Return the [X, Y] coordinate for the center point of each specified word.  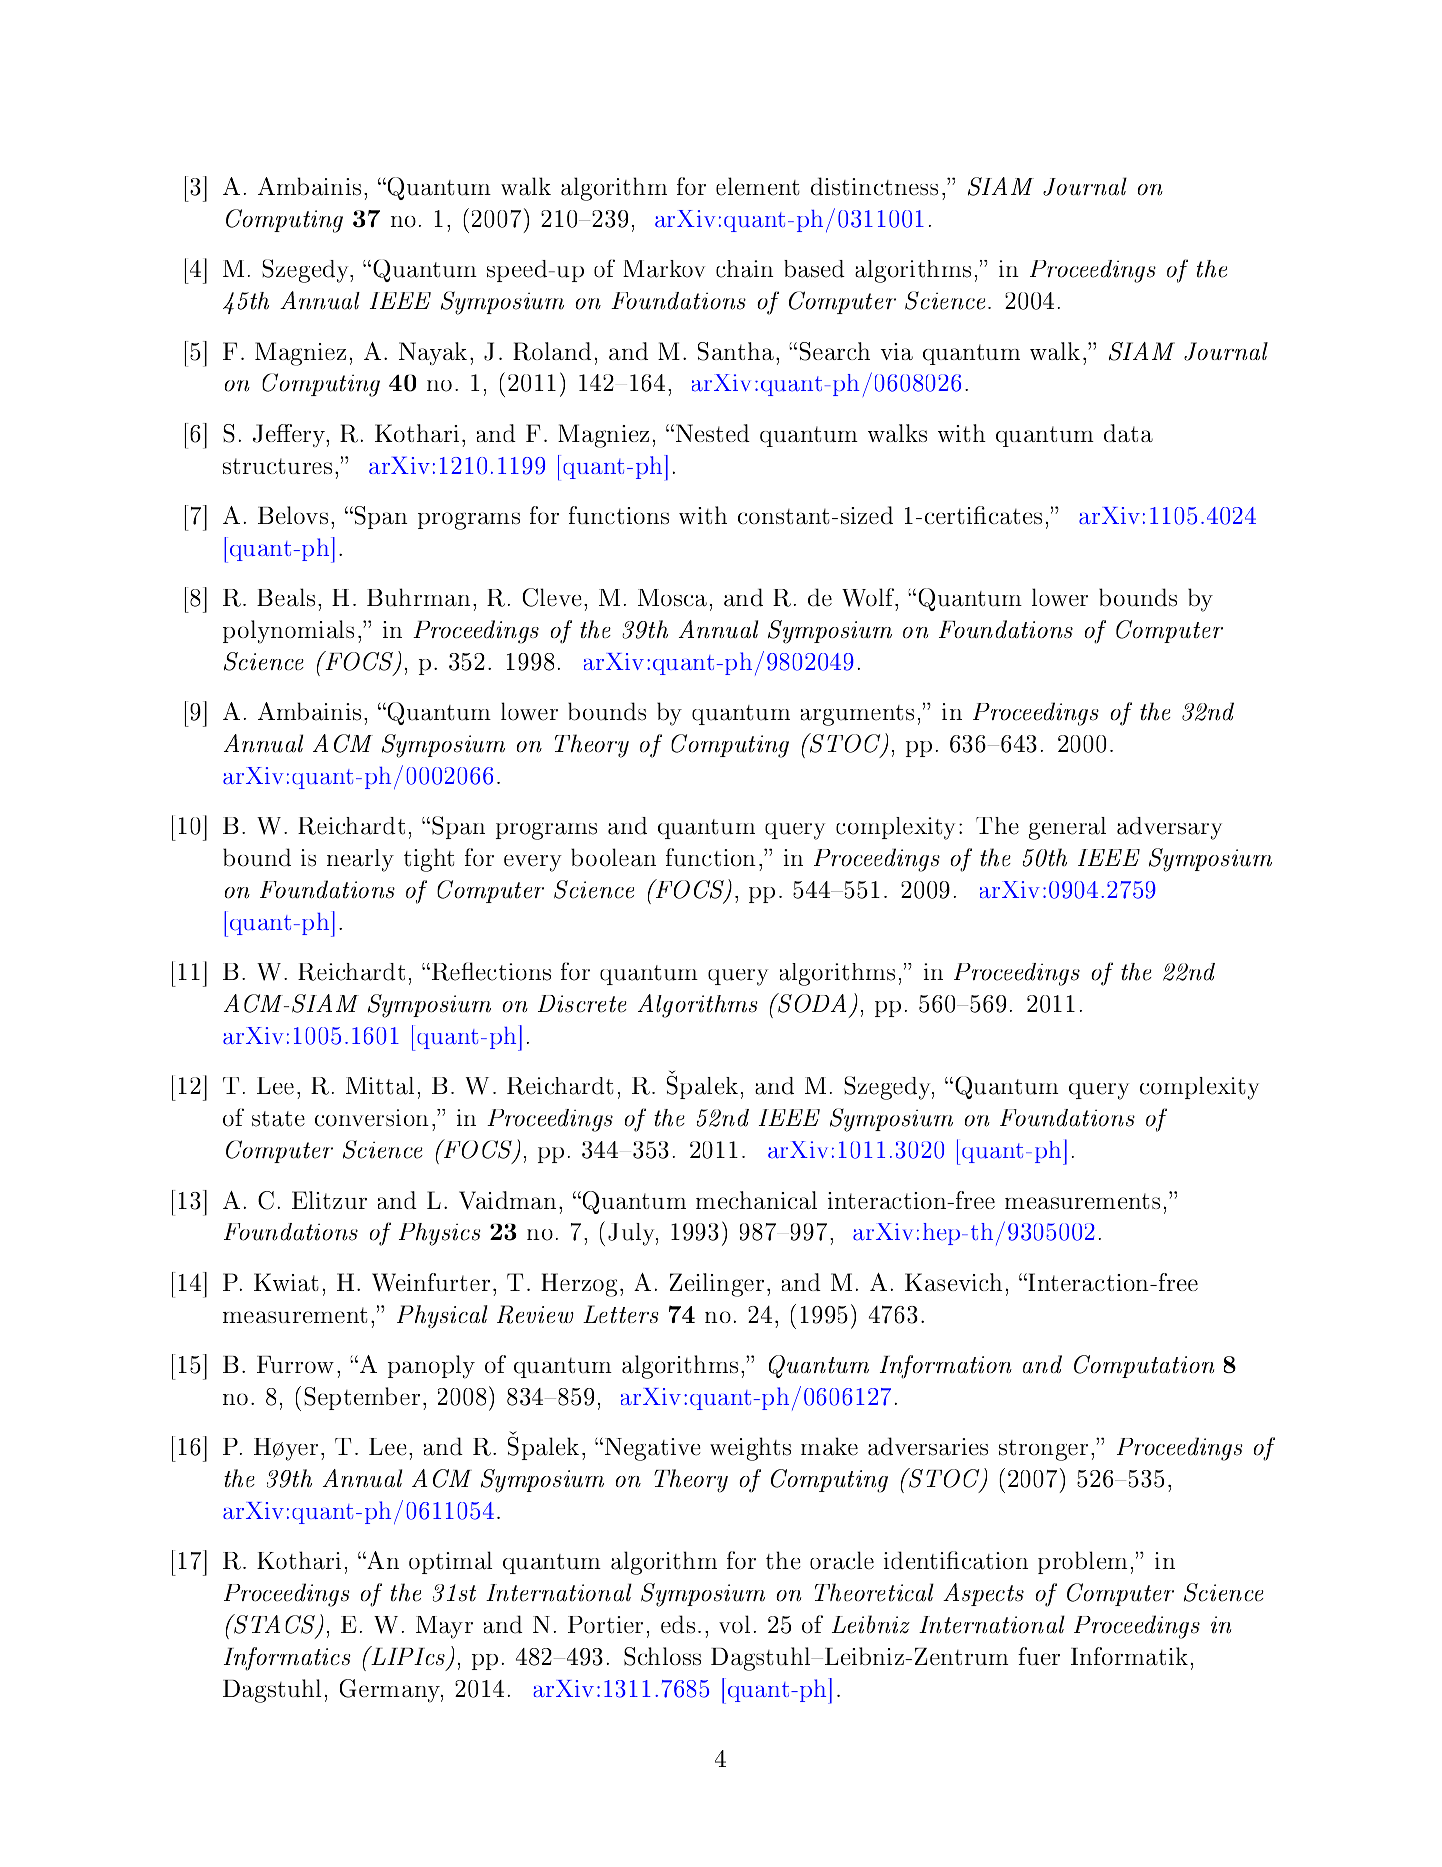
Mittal [380, 1086]
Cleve [552, 597]
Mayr [444, 1627]
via [897, 351]
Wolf [869, 597]
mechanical [756, 1200]
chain [745, 269]
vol [734, 1624]
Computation [1144, 1366]
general [1067, 828]
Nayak [433, 353]
